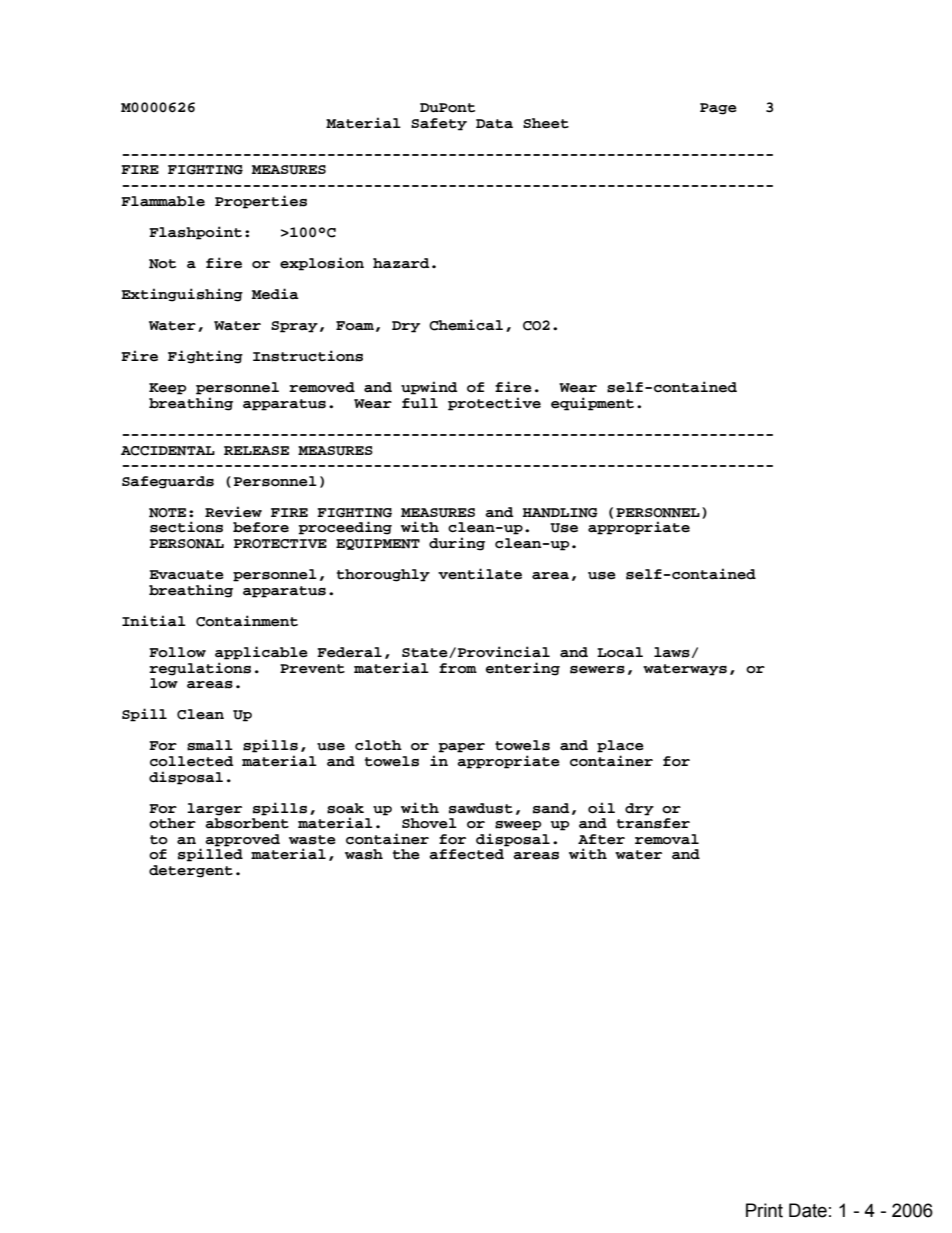  I want to click on Properties, so click(261, 202).
